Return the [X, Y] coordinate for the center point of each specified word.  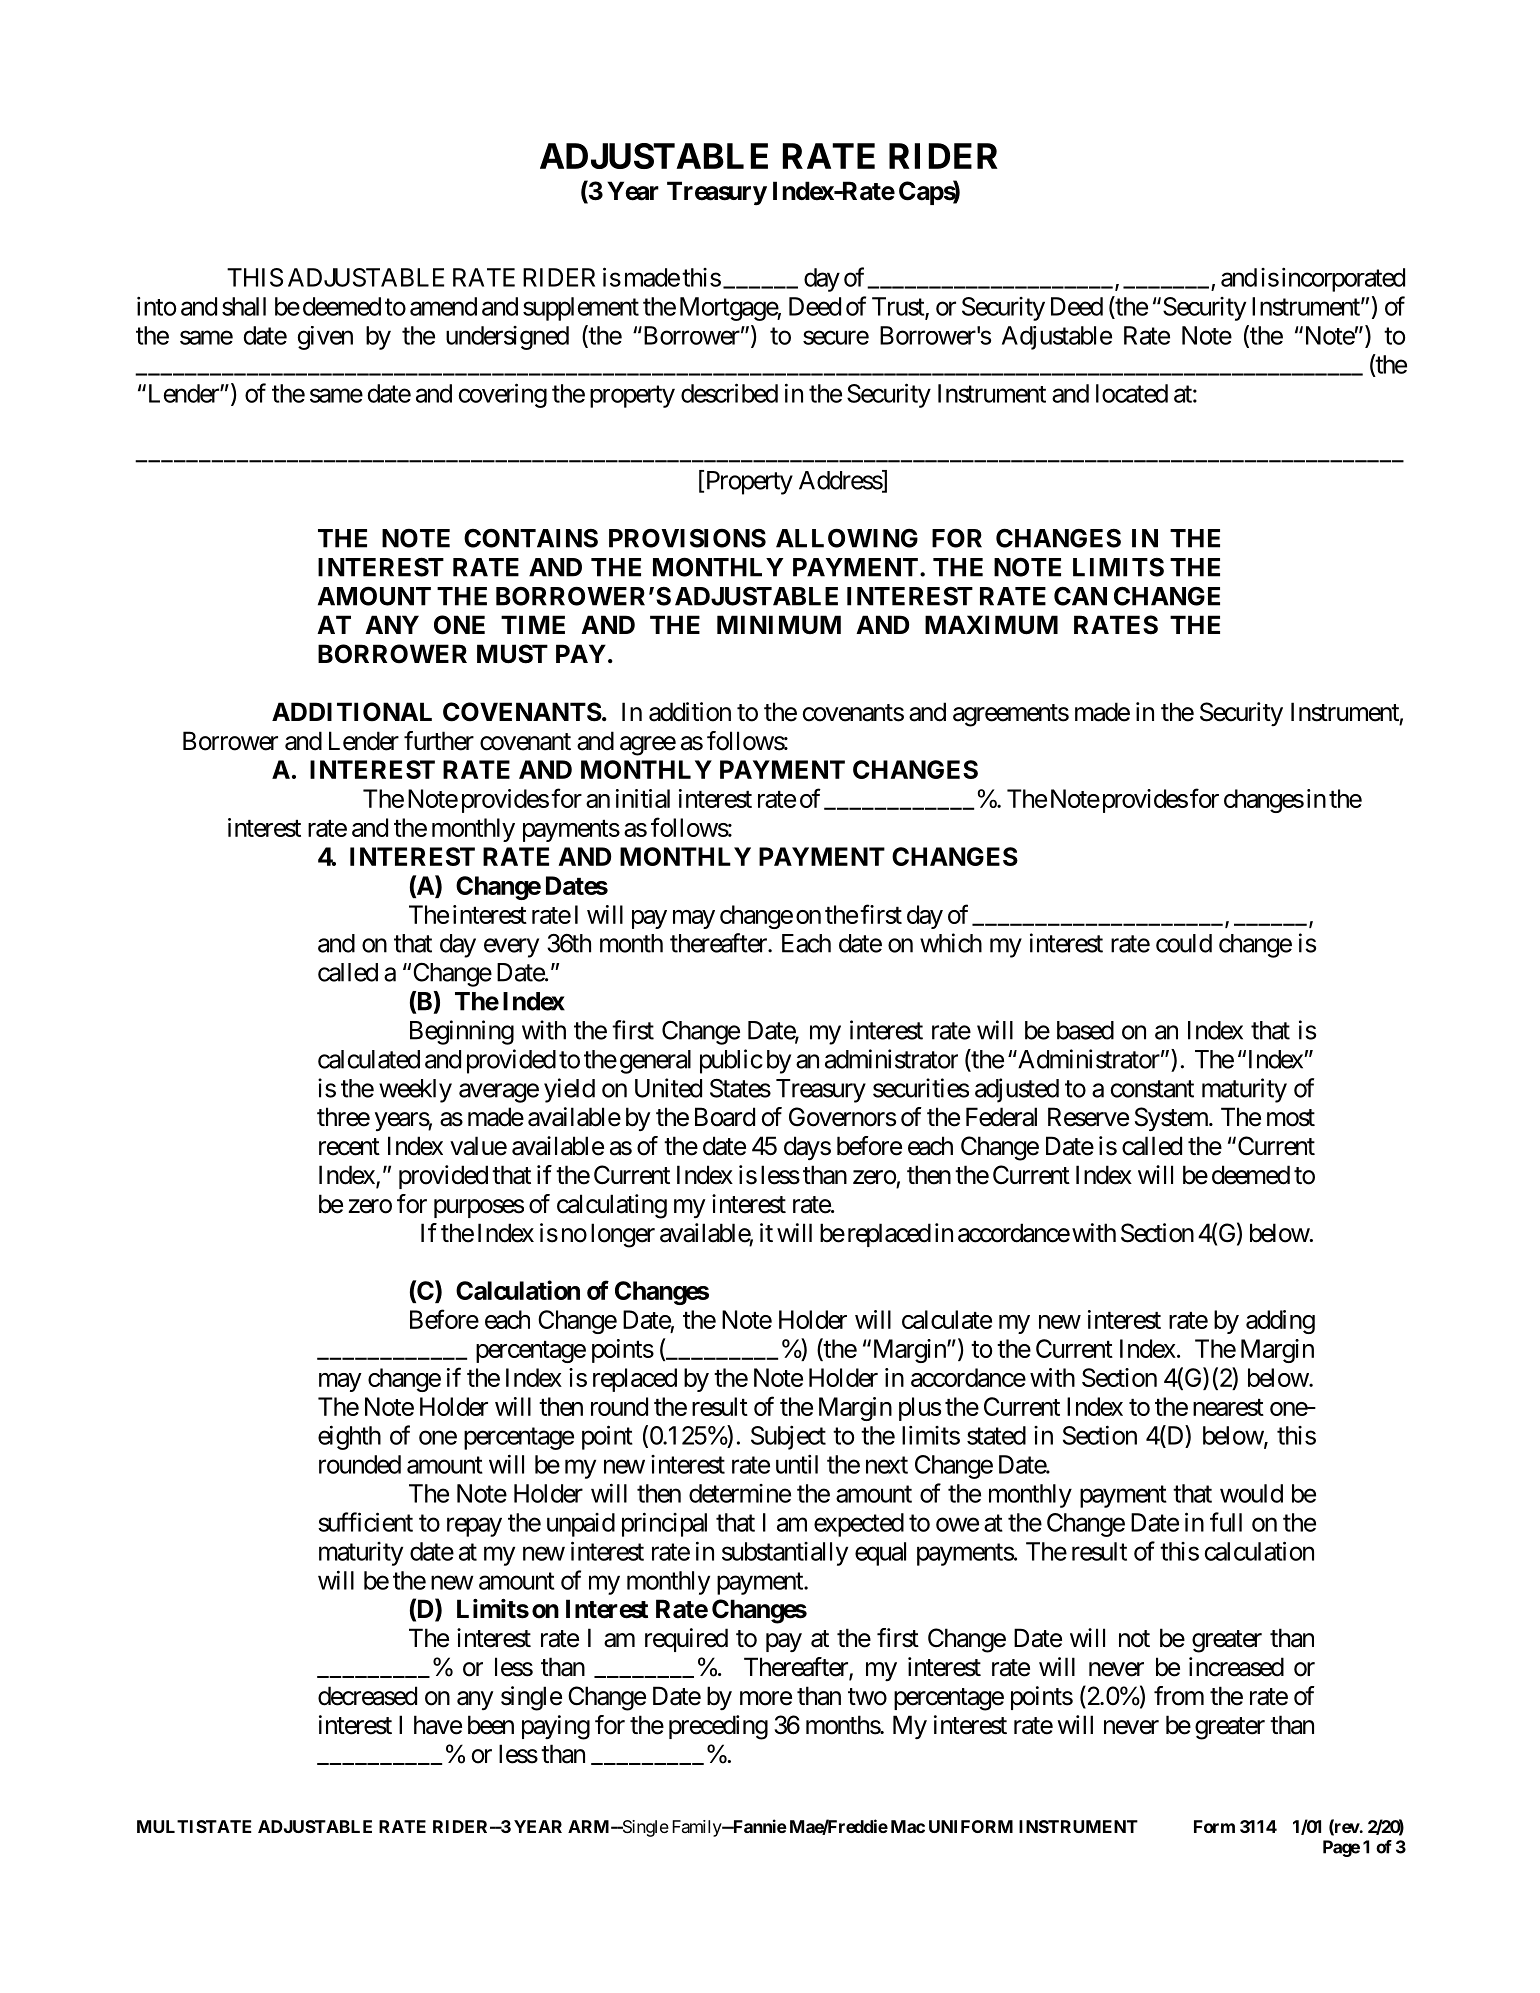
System [1172, 1119]
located [1132, 393]
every [511, 948]
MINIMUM [779, 624]
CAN [1080, 596]
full [1226, 1522]
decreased [367, 1696]
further [439, 741]
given [325, 338]
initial [643, 798]
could [1184, 943]
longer [623, 1235]
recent [349, 1147]
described [729, 393]
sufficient [365, 1522]
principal [664, 1524]
